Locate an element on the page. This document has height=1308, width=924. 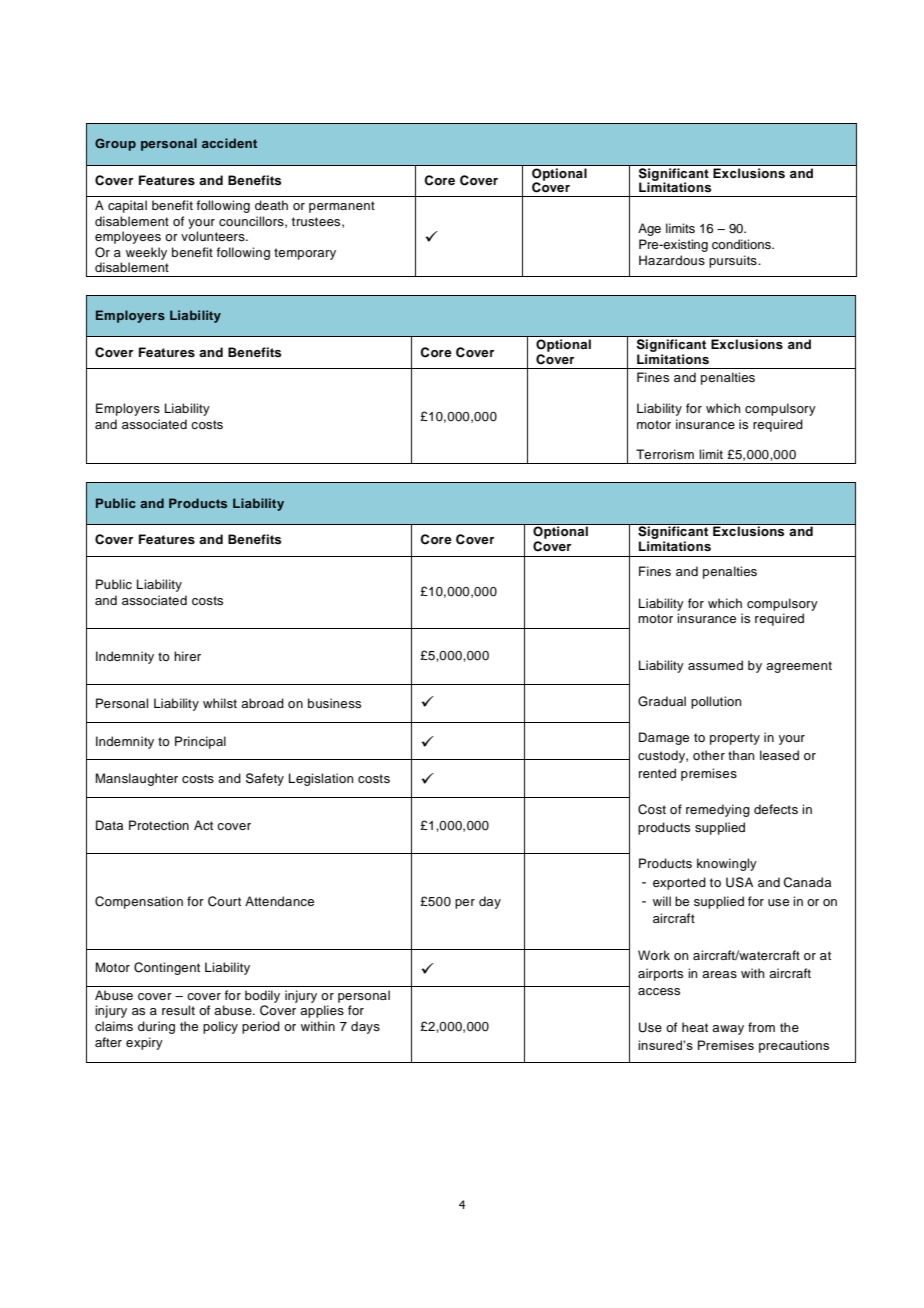
conditions is located at coordinates (742, 244).
